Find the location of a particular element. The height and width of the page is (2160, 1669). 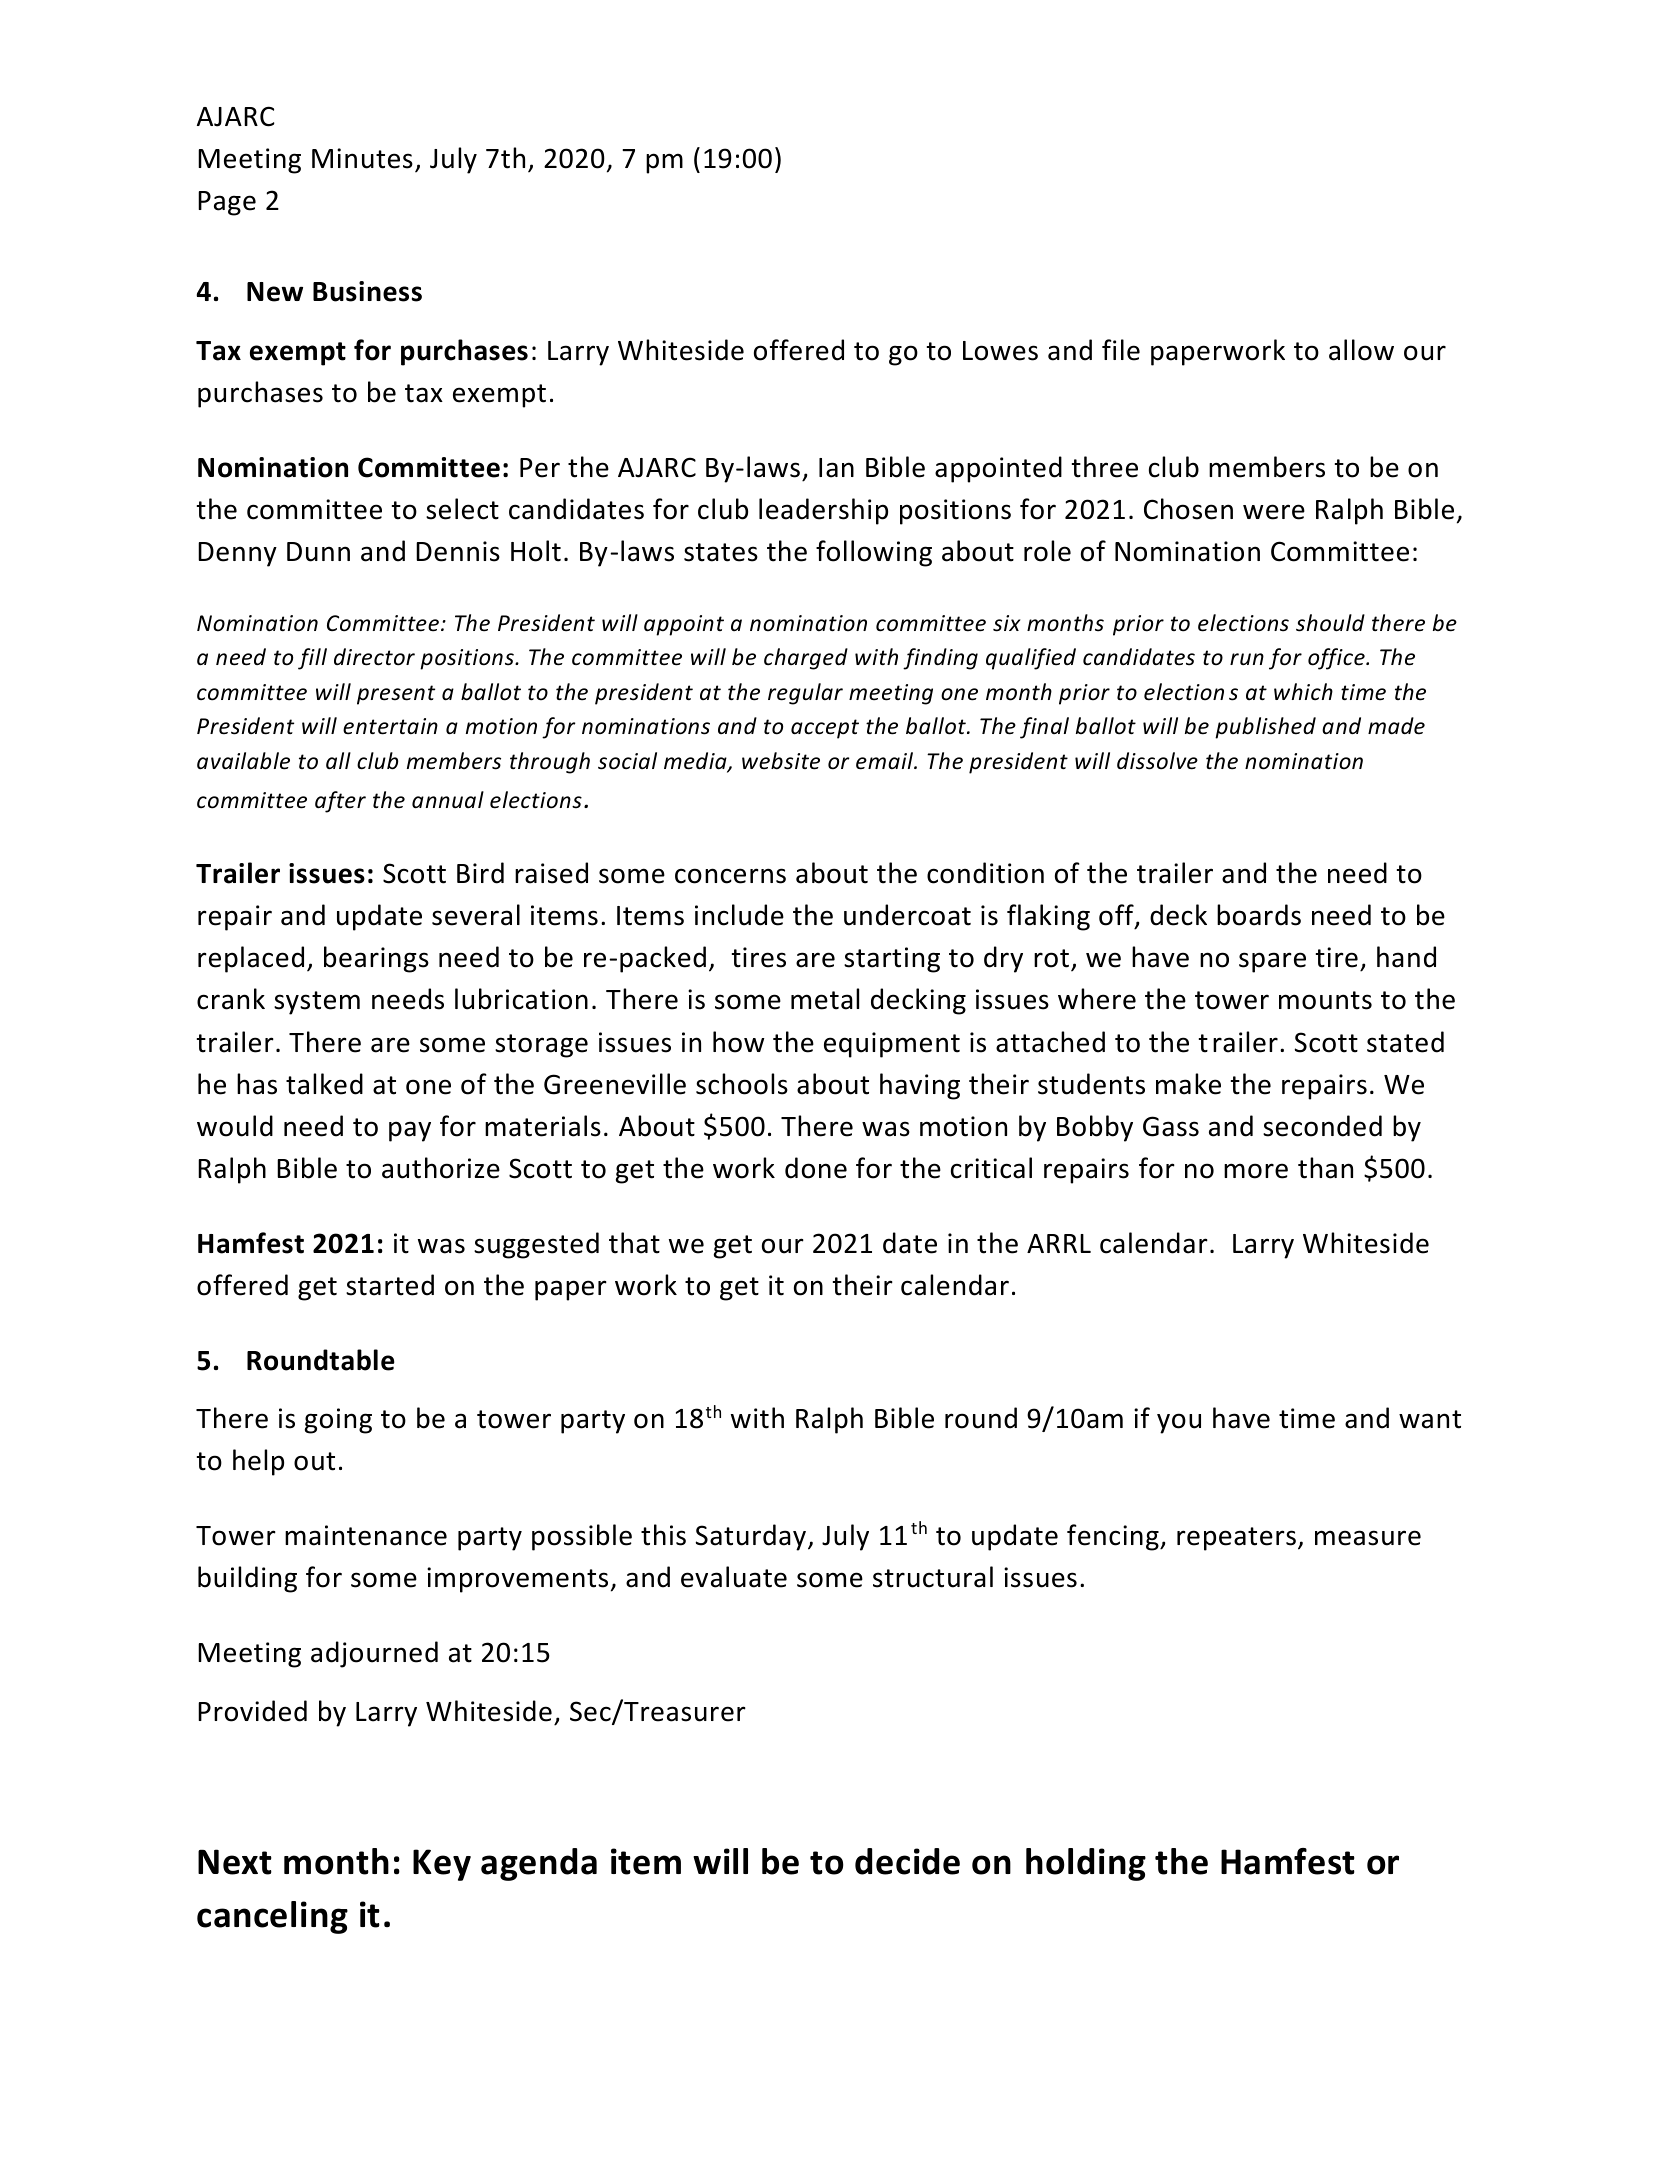

allow is located at coordinates (1361, 350).
